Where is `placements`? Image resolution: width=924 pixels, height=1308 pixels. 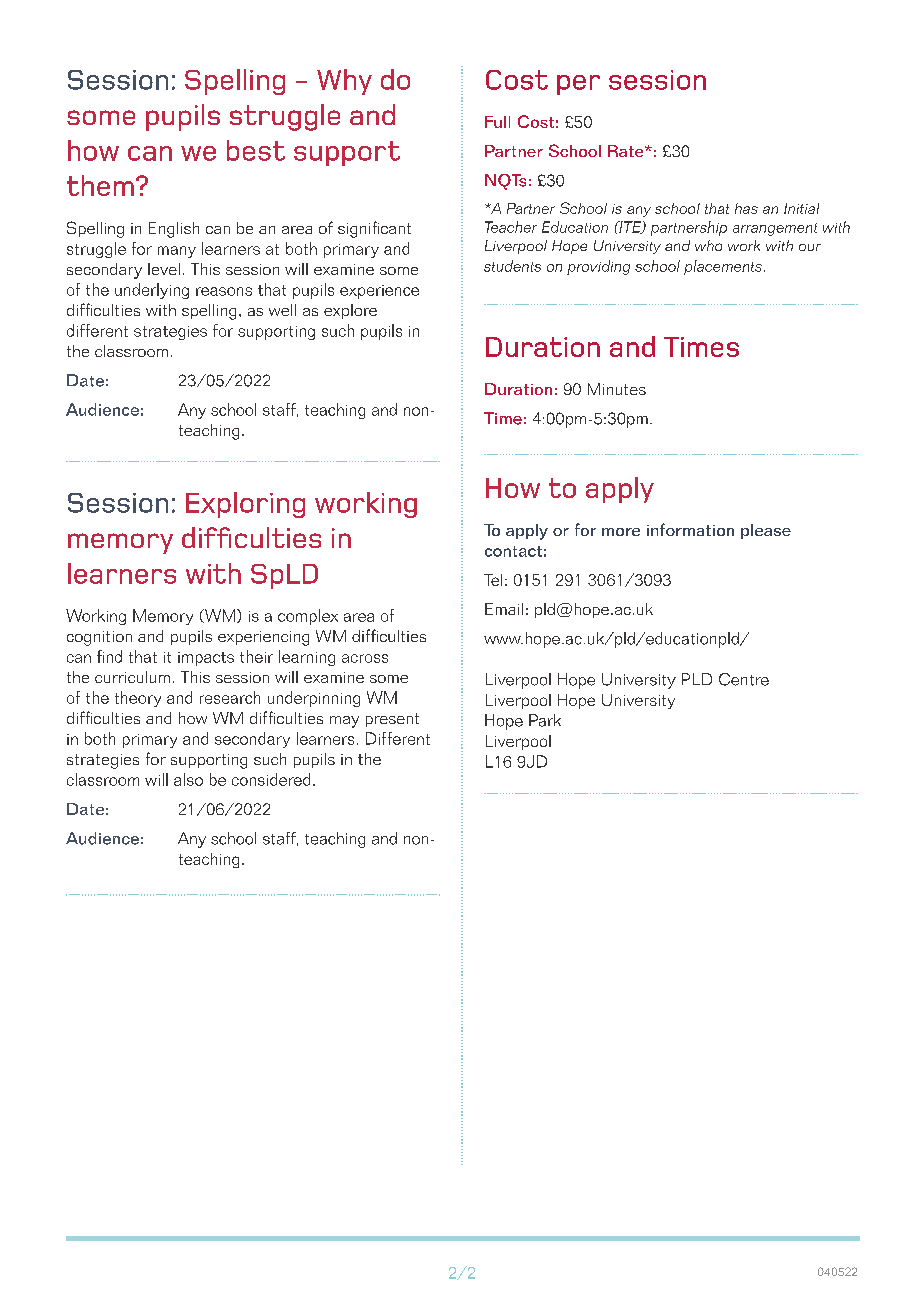
placements is located at coordinates (723, 267).
